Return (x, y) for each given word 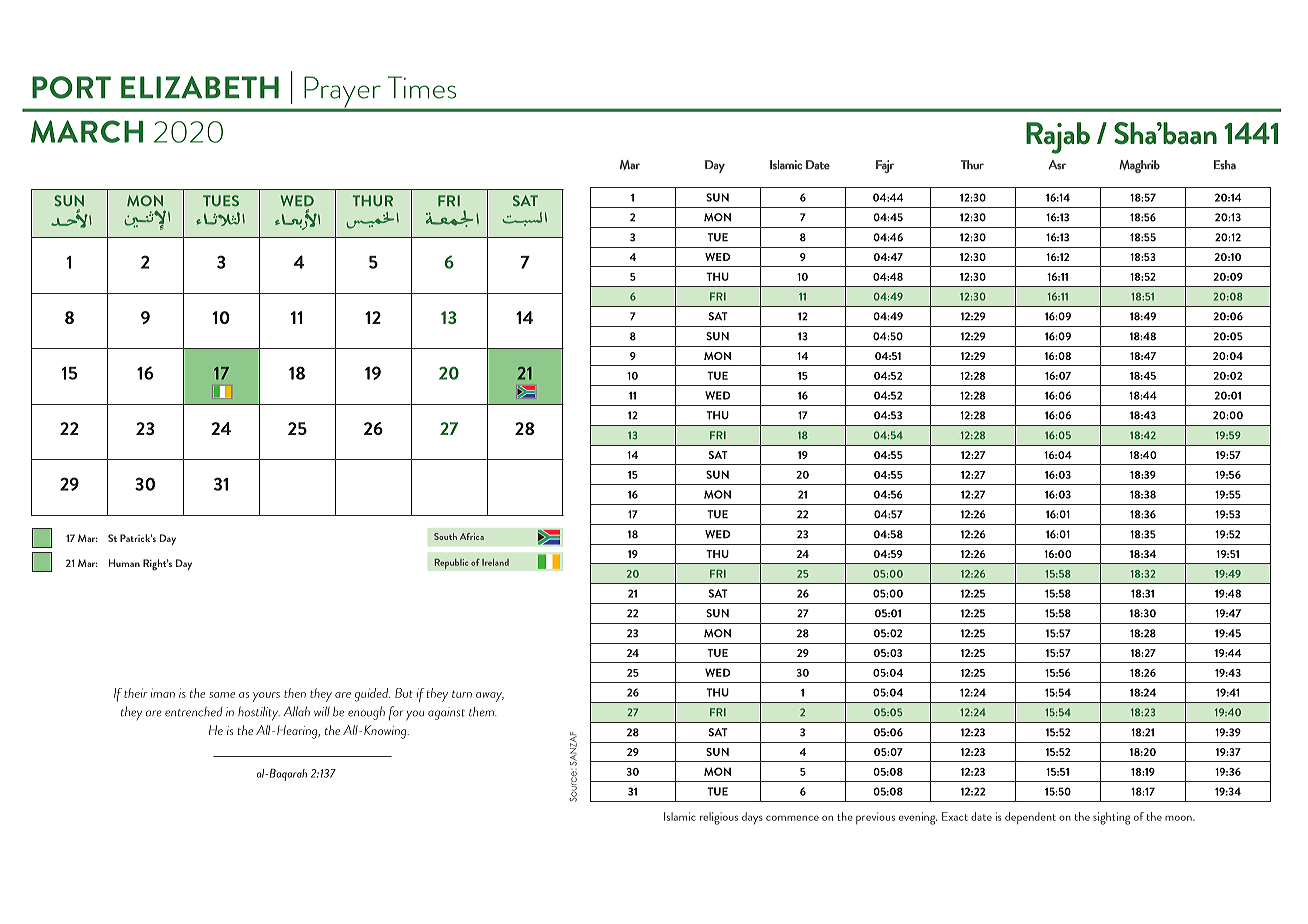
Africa (472, 536)
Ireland (495, 562)
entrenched (193, 711)
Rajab (1058, 138)
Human (124, 563)
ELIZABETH (200, 87)
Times (422, 87)
